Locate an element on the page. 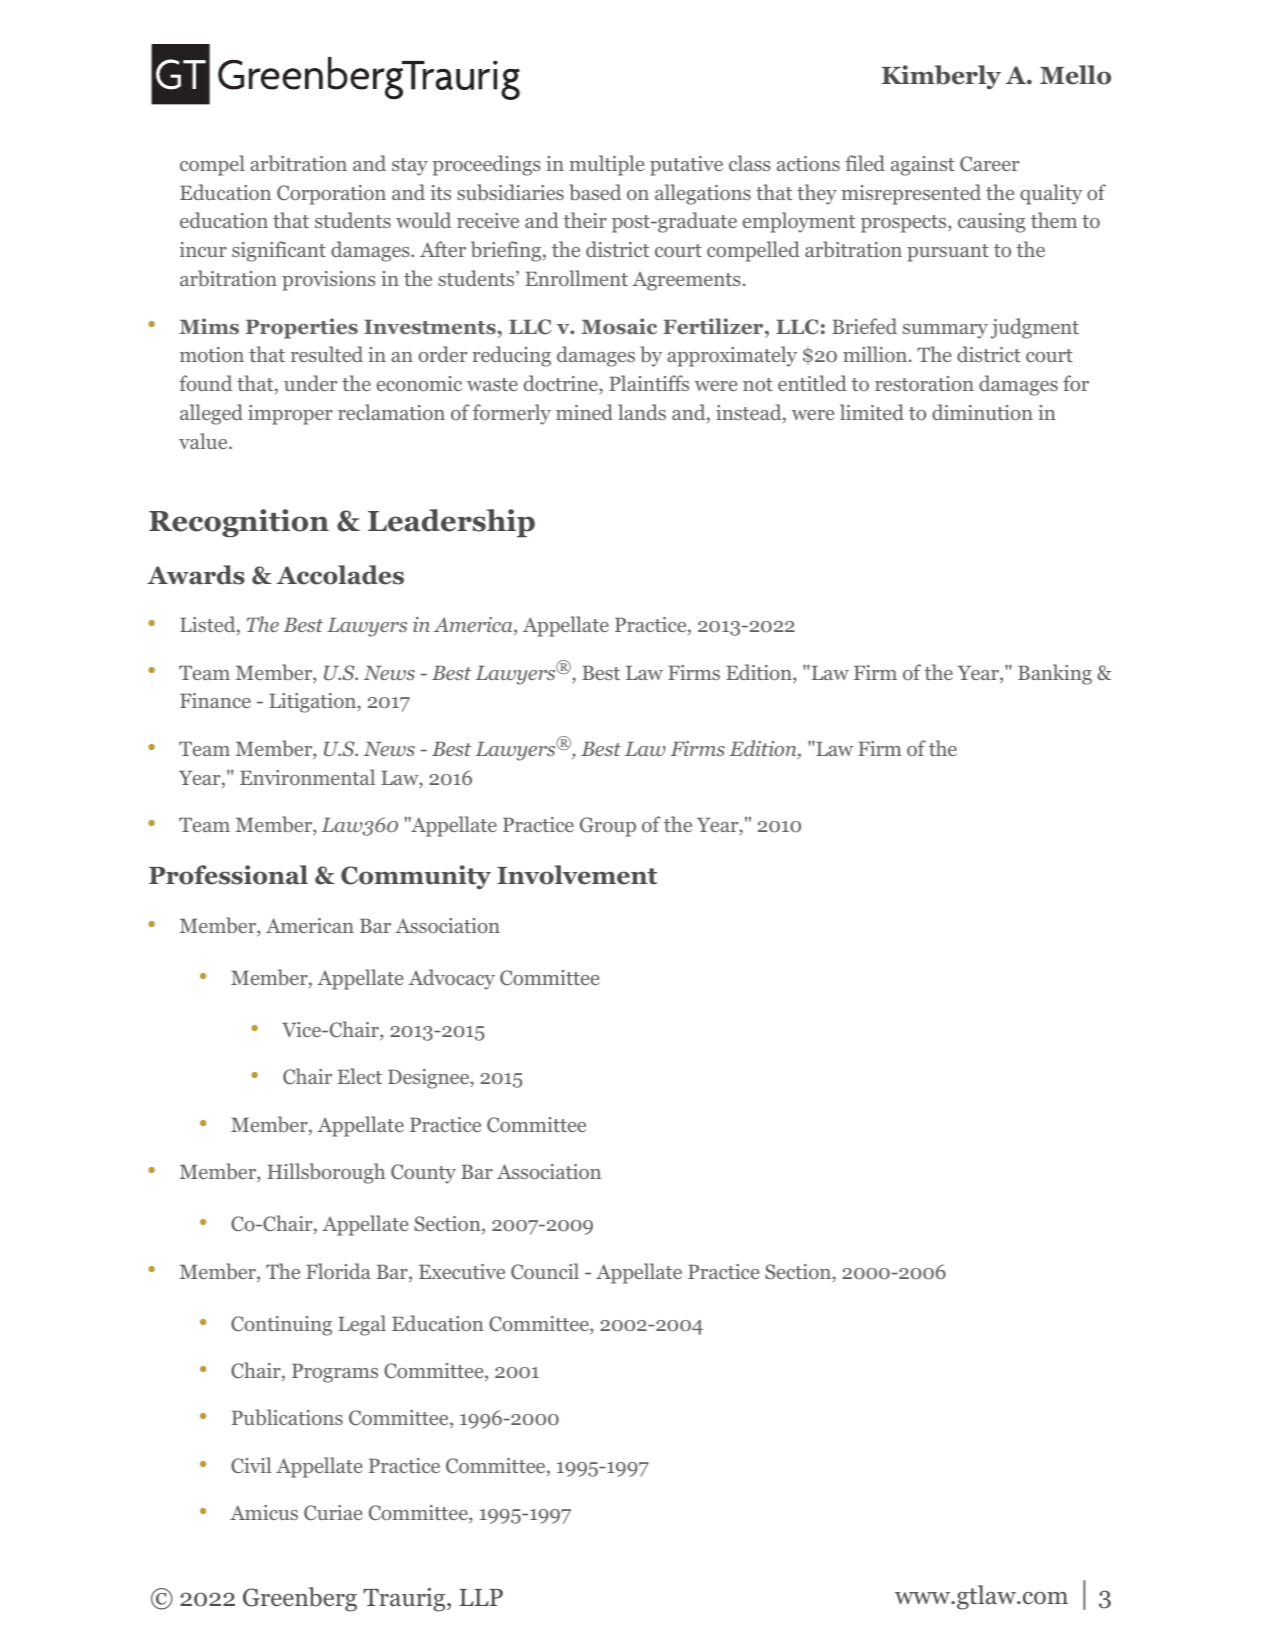 The image size is (1262, 1633). Leadership is located at coordinates (451, 523).
